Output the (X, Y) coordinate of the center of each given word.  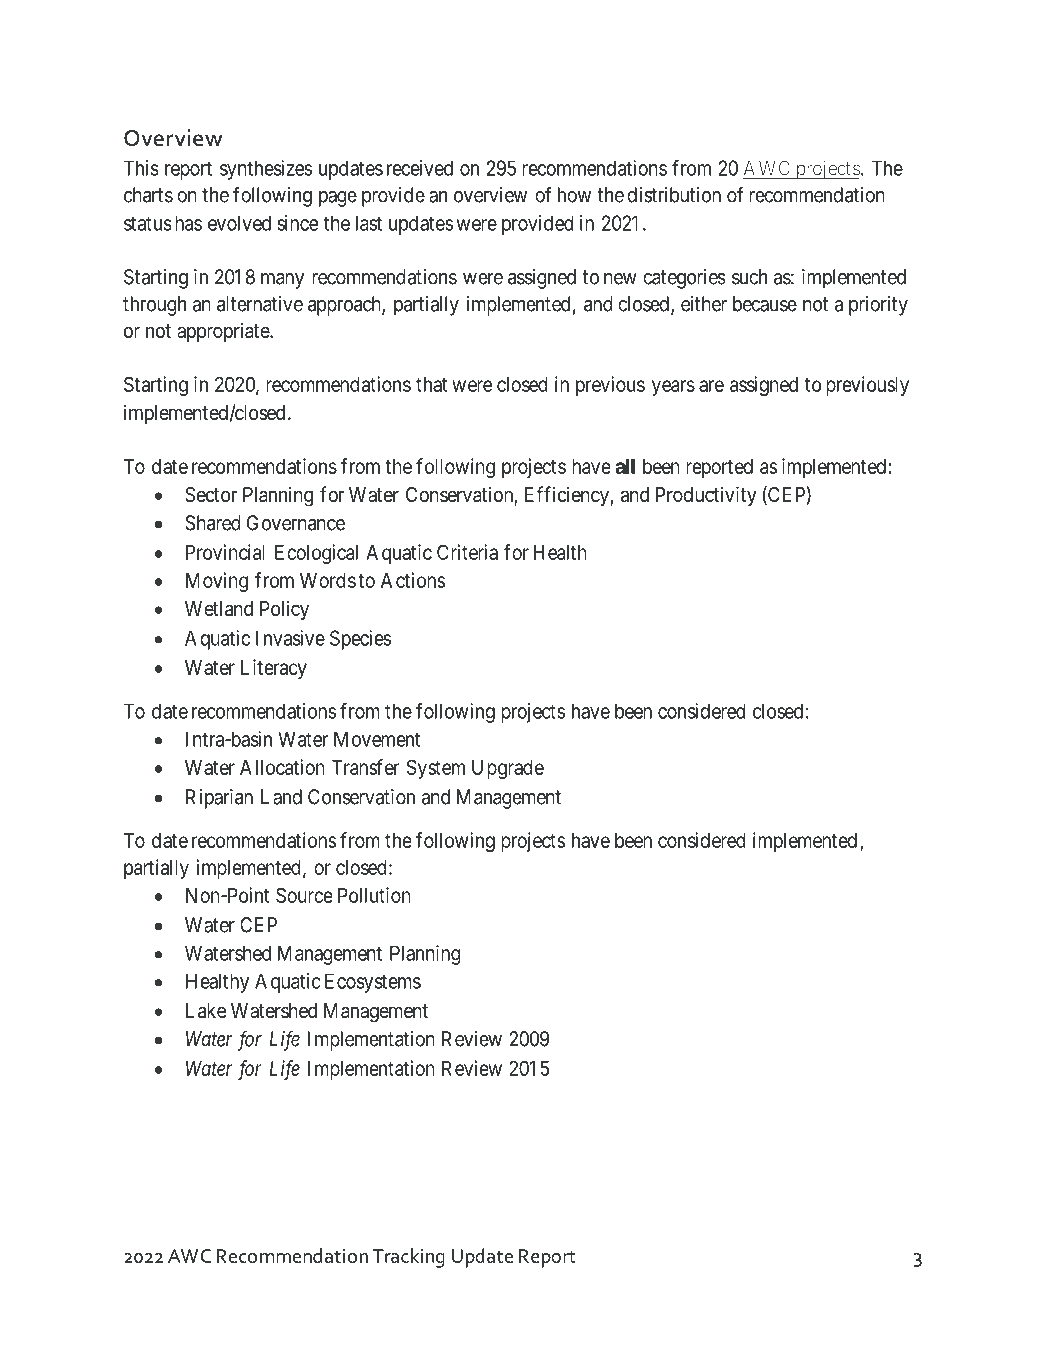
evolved (239, 223)
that (431, 384)
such (749, 277)
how (574, 195)
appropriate (224, 332)
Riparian (219, 799)
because (765, 304)
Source (304, 895)
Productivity (706, 496)
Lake (206, 1011)
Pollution (374, 895)
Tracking (409, 1258)
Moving (217, 582)
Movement (377, 739)
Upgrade (508, 769)
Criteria (467, 552)
